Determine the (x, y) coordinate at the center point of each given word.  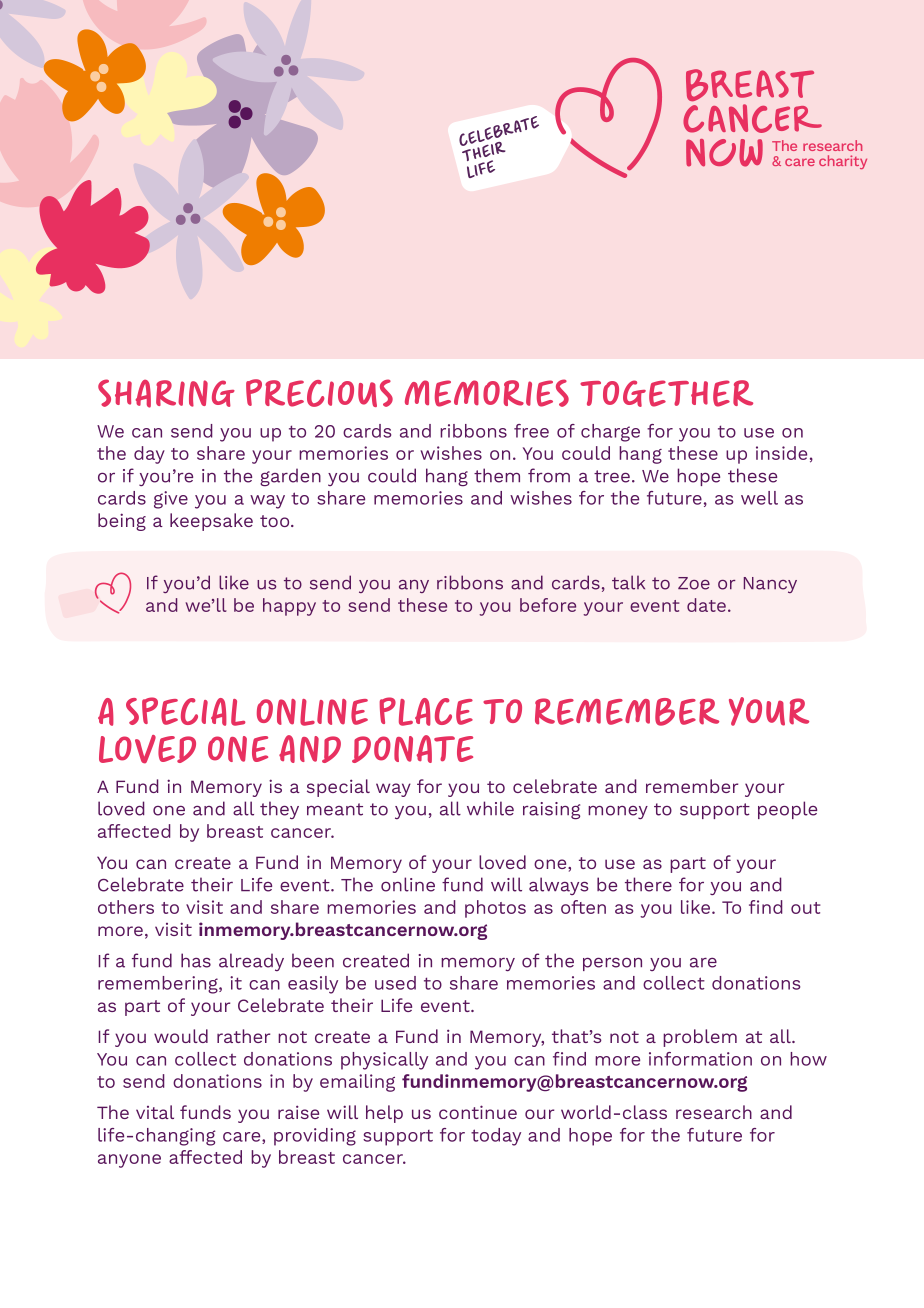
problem (700, 1038)
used (395, 983)
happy (289, 607)
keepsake (211, 522)
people (787, 810)
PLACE (426, 711)
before (548, 605)
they (279, 810)
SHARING (166, 393)
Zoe (694, 583)
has (196, 960)
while (490, 808)
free (531, 431)
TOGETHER (666, 393)
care (243, 1138)
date (706, 605)
